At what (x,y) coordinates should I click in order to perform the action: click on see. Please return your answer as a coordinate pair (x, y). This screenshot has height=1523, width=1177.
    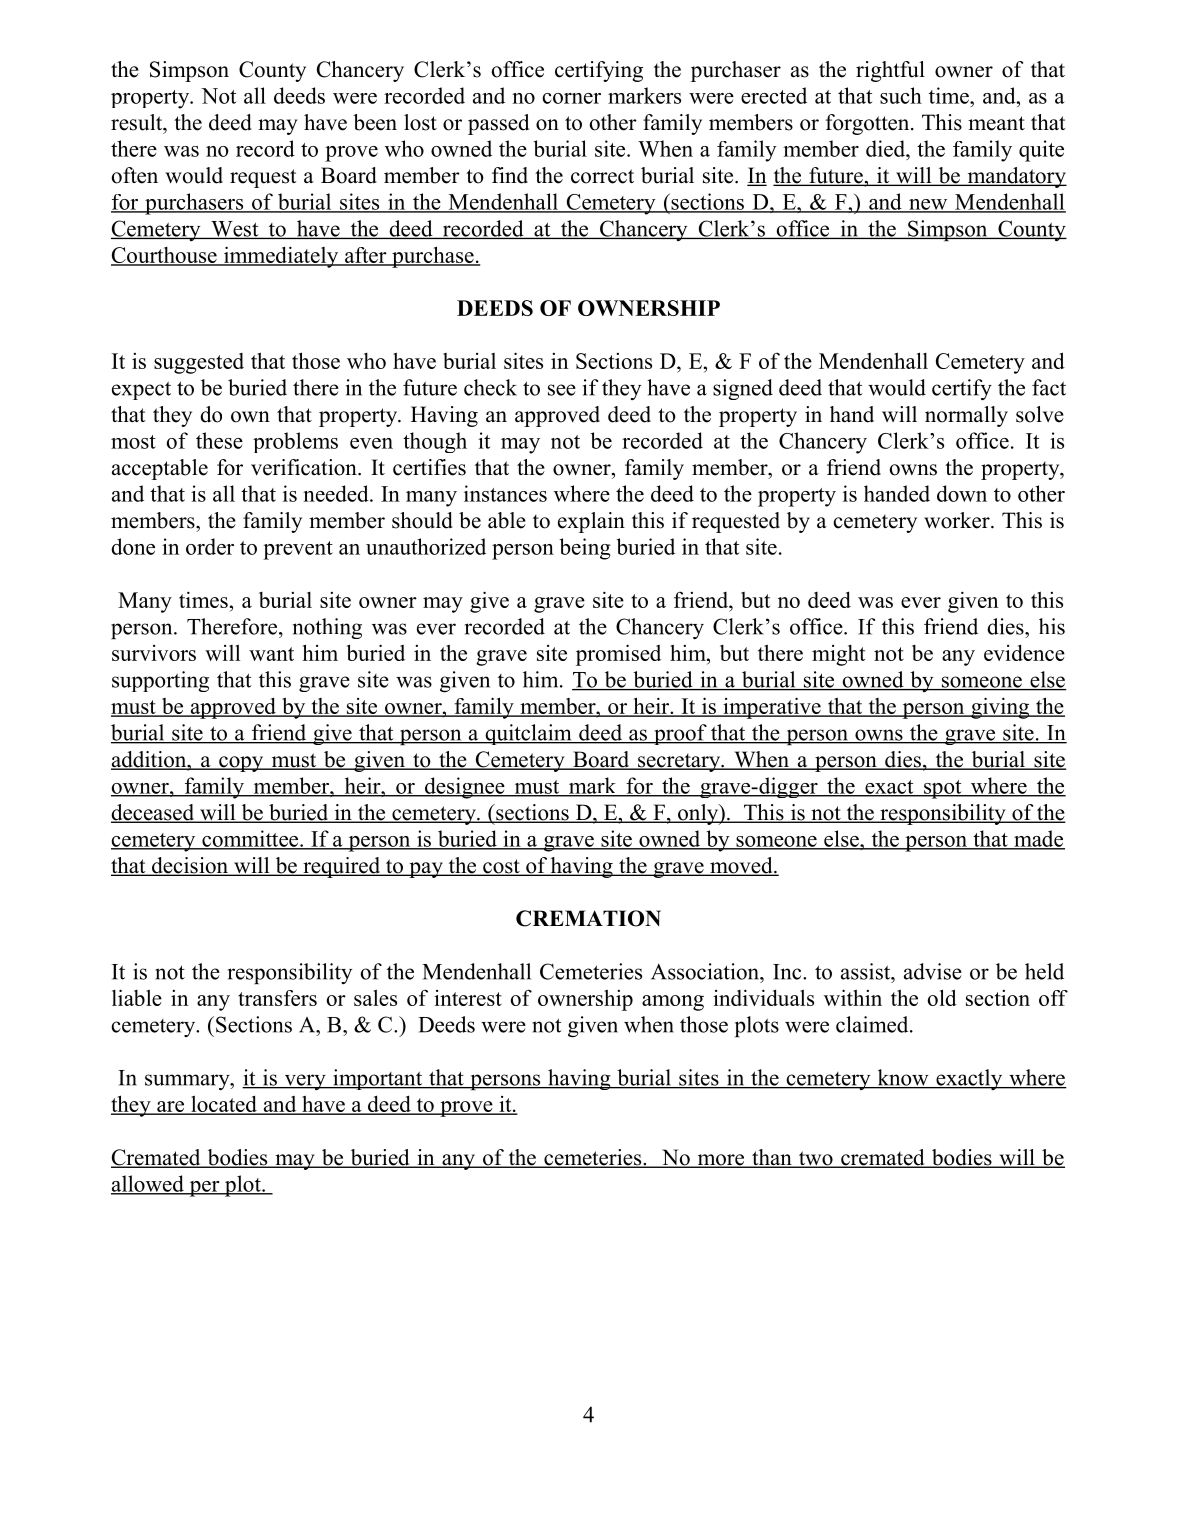
    Looking at the image, I should click on (562, 390).
